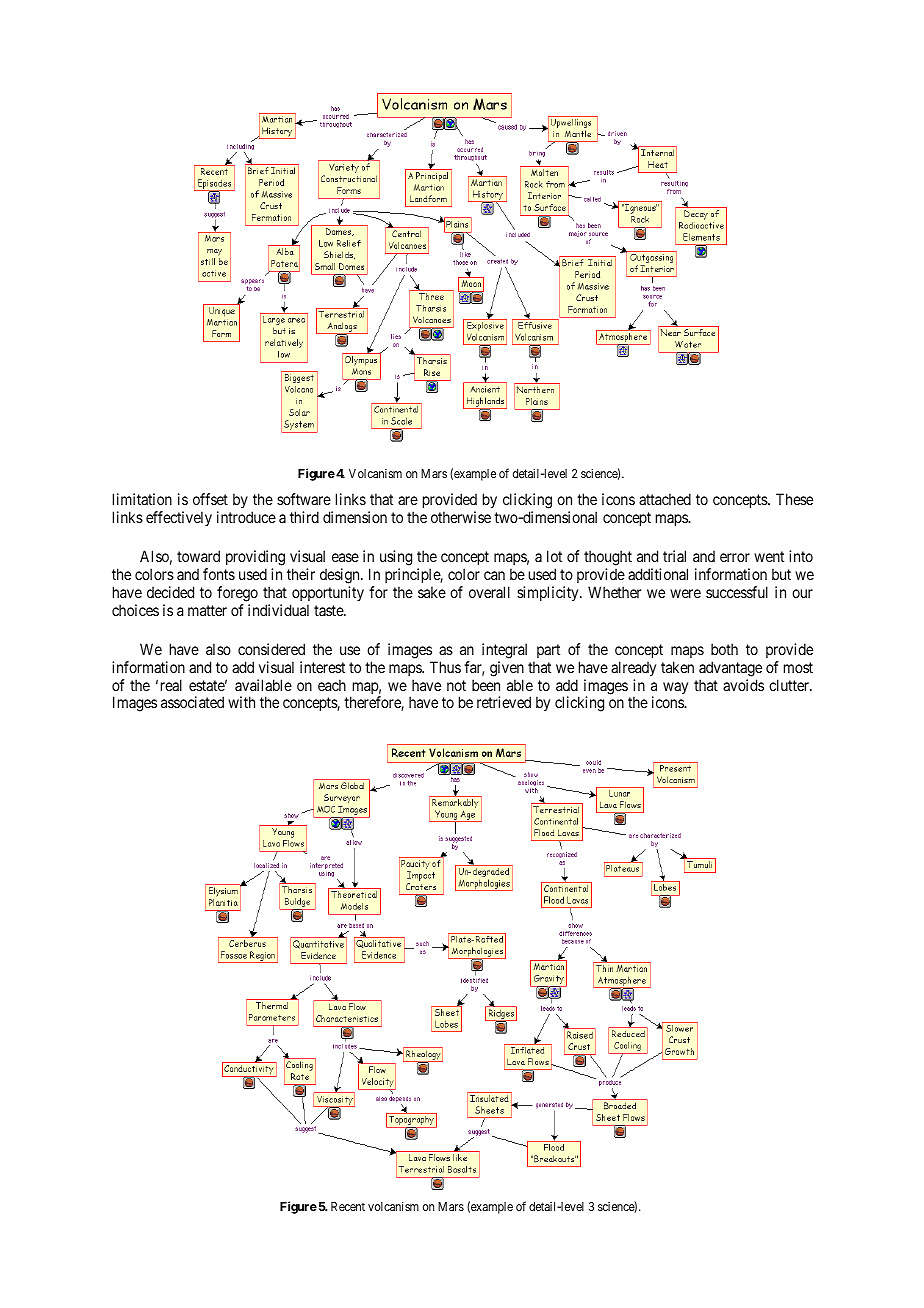  Describe the element at coordinates (665, 499) in the page. I see `attached` at that location.
